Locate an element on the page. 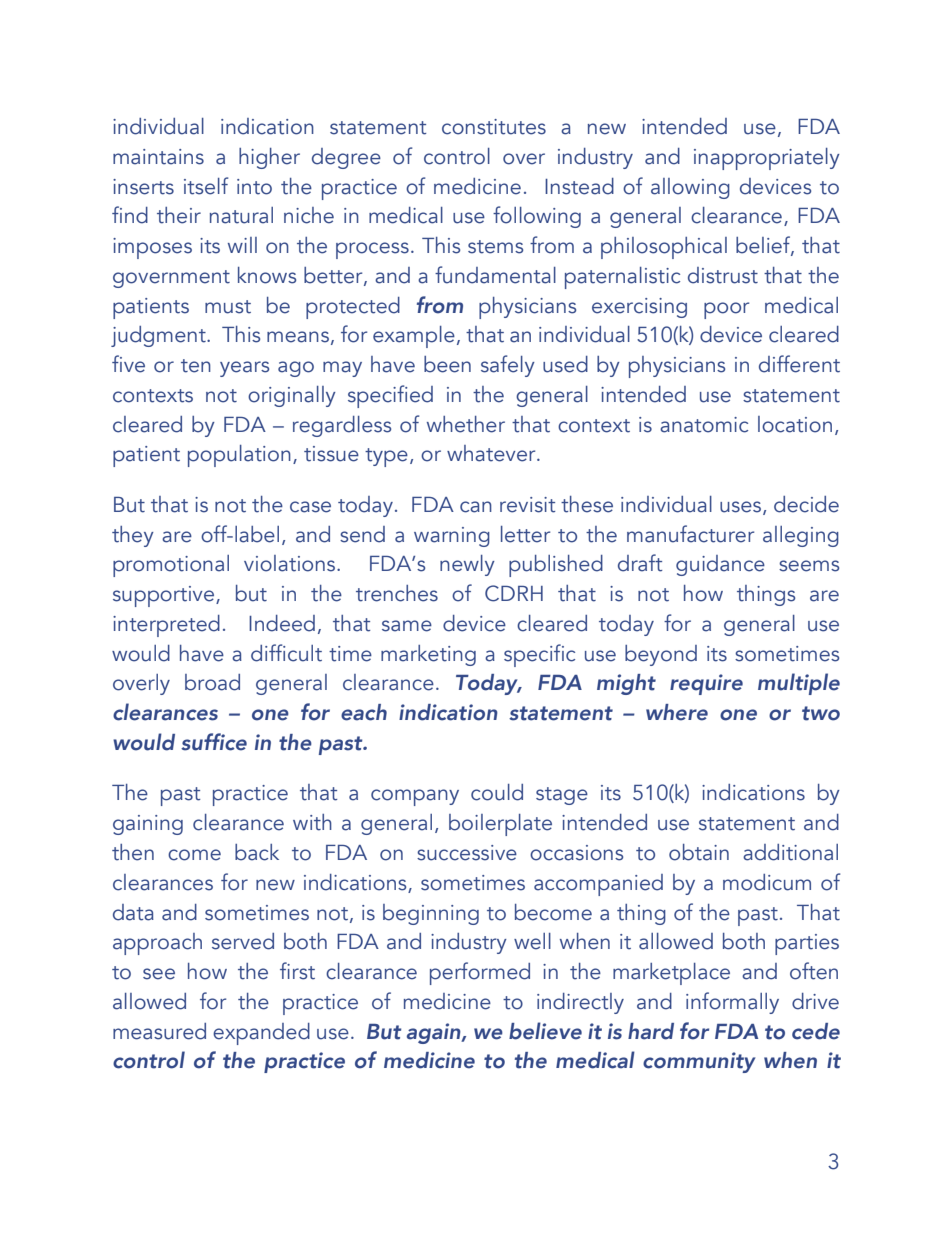 This document has height=1233, width=952. guidance is located at coordinates (720, 565).
